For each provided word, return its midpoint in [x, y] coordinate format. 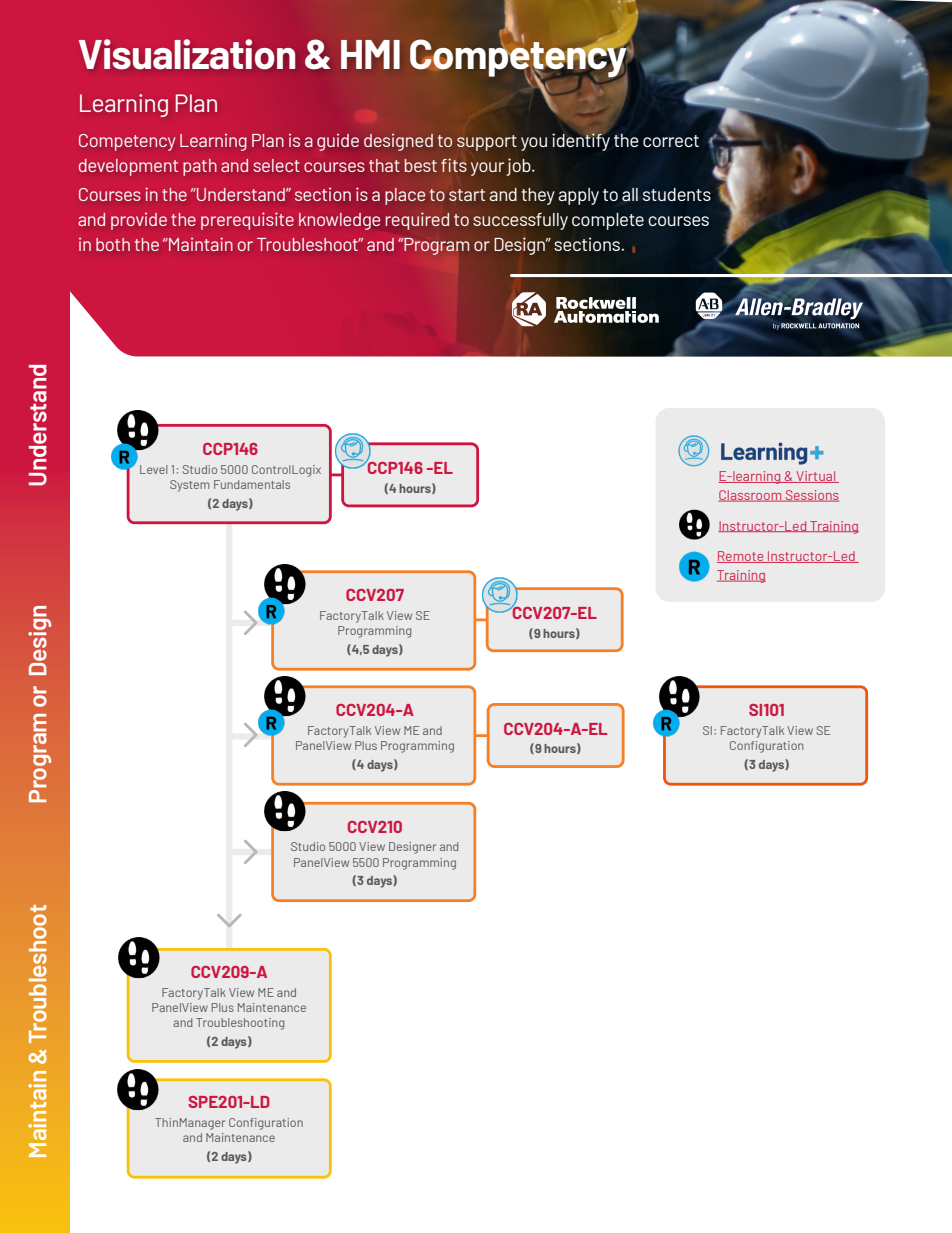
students [677, 194]
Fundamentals [252, 484]
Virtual [816, 477]
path [200, 167]
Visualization [187, 54]
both [113, 244]
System [189, 486]
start [467, 195]
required [417, 221]
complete [608, 221]
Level [153, 469]
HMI [370, 54]
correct [671, 141]
